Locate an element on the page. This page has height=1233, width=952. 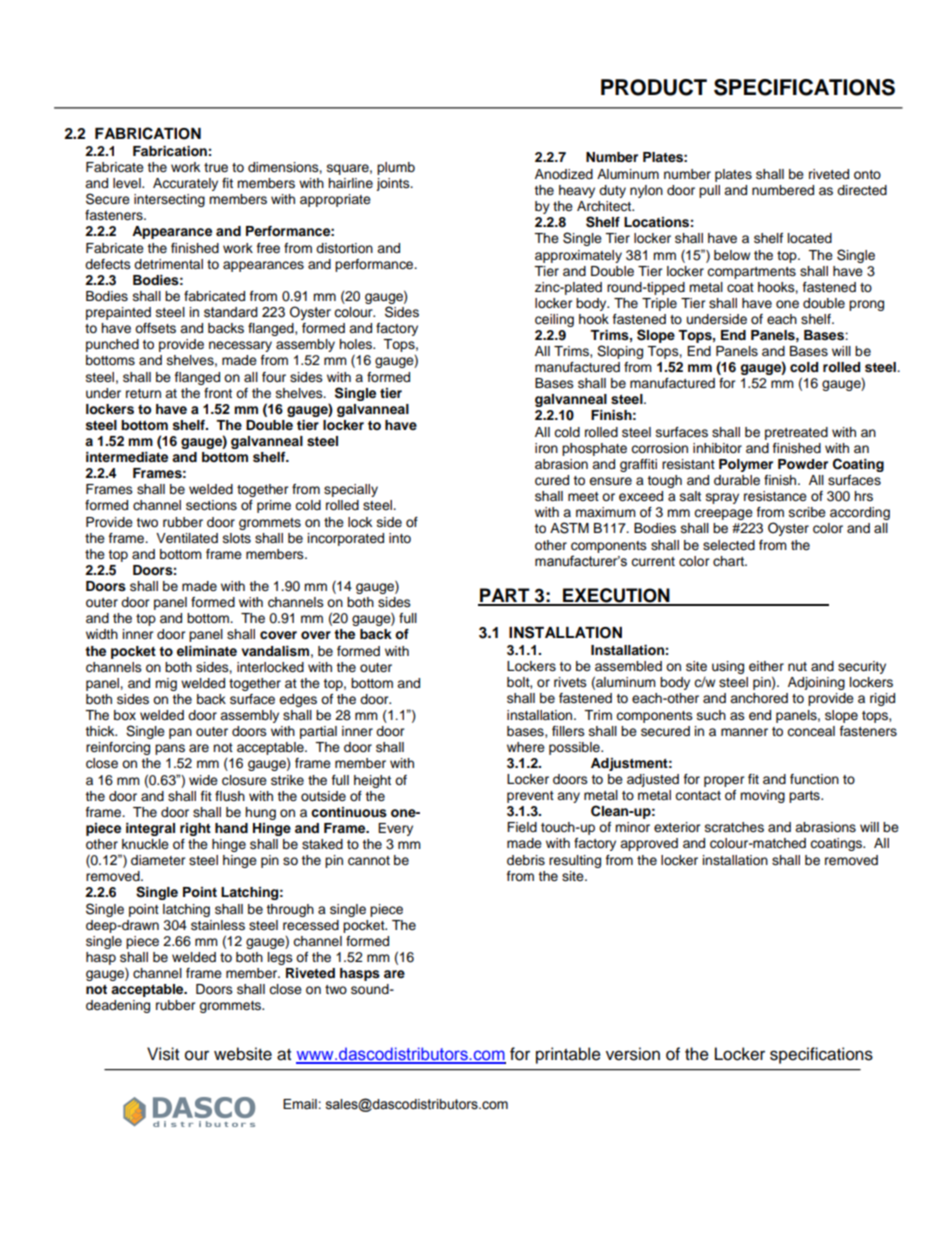
printable is located at coordinates (568, 1055).
